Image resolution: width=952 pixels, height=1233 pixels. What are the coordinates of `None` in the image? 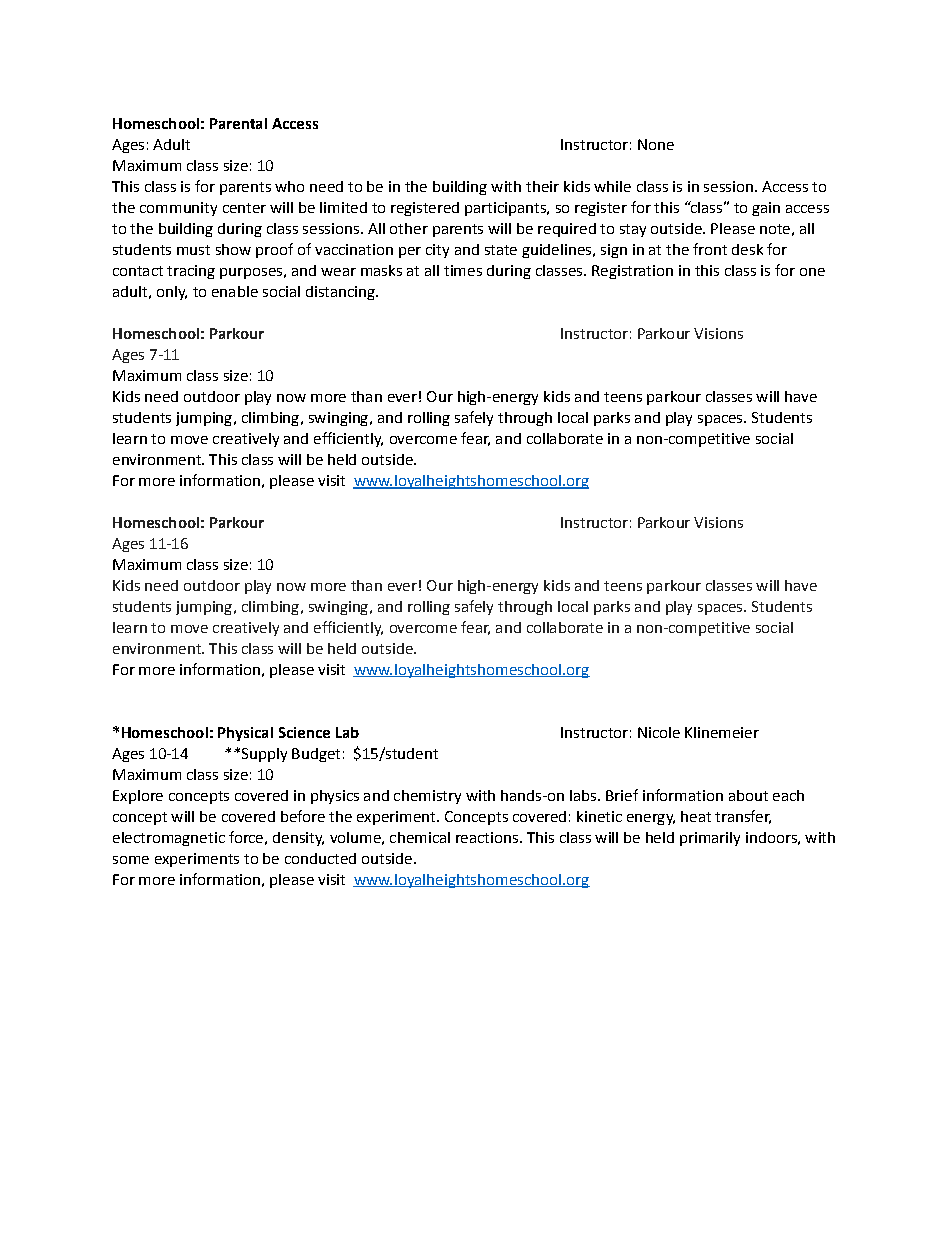 It's located at (656, 144).
